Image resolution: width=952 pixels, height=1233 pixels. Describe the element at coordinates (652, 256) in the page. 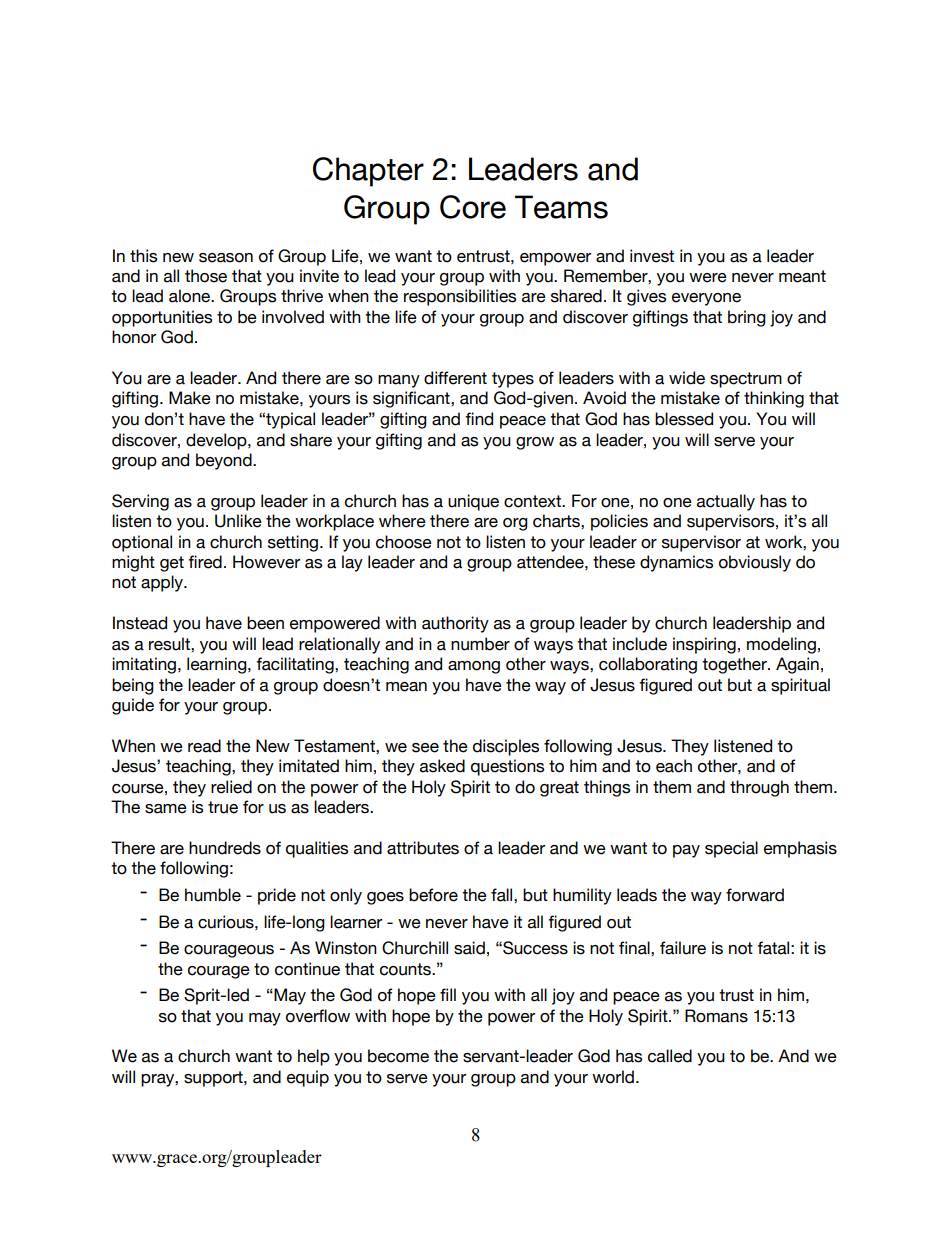

I see `invest` at that location.
